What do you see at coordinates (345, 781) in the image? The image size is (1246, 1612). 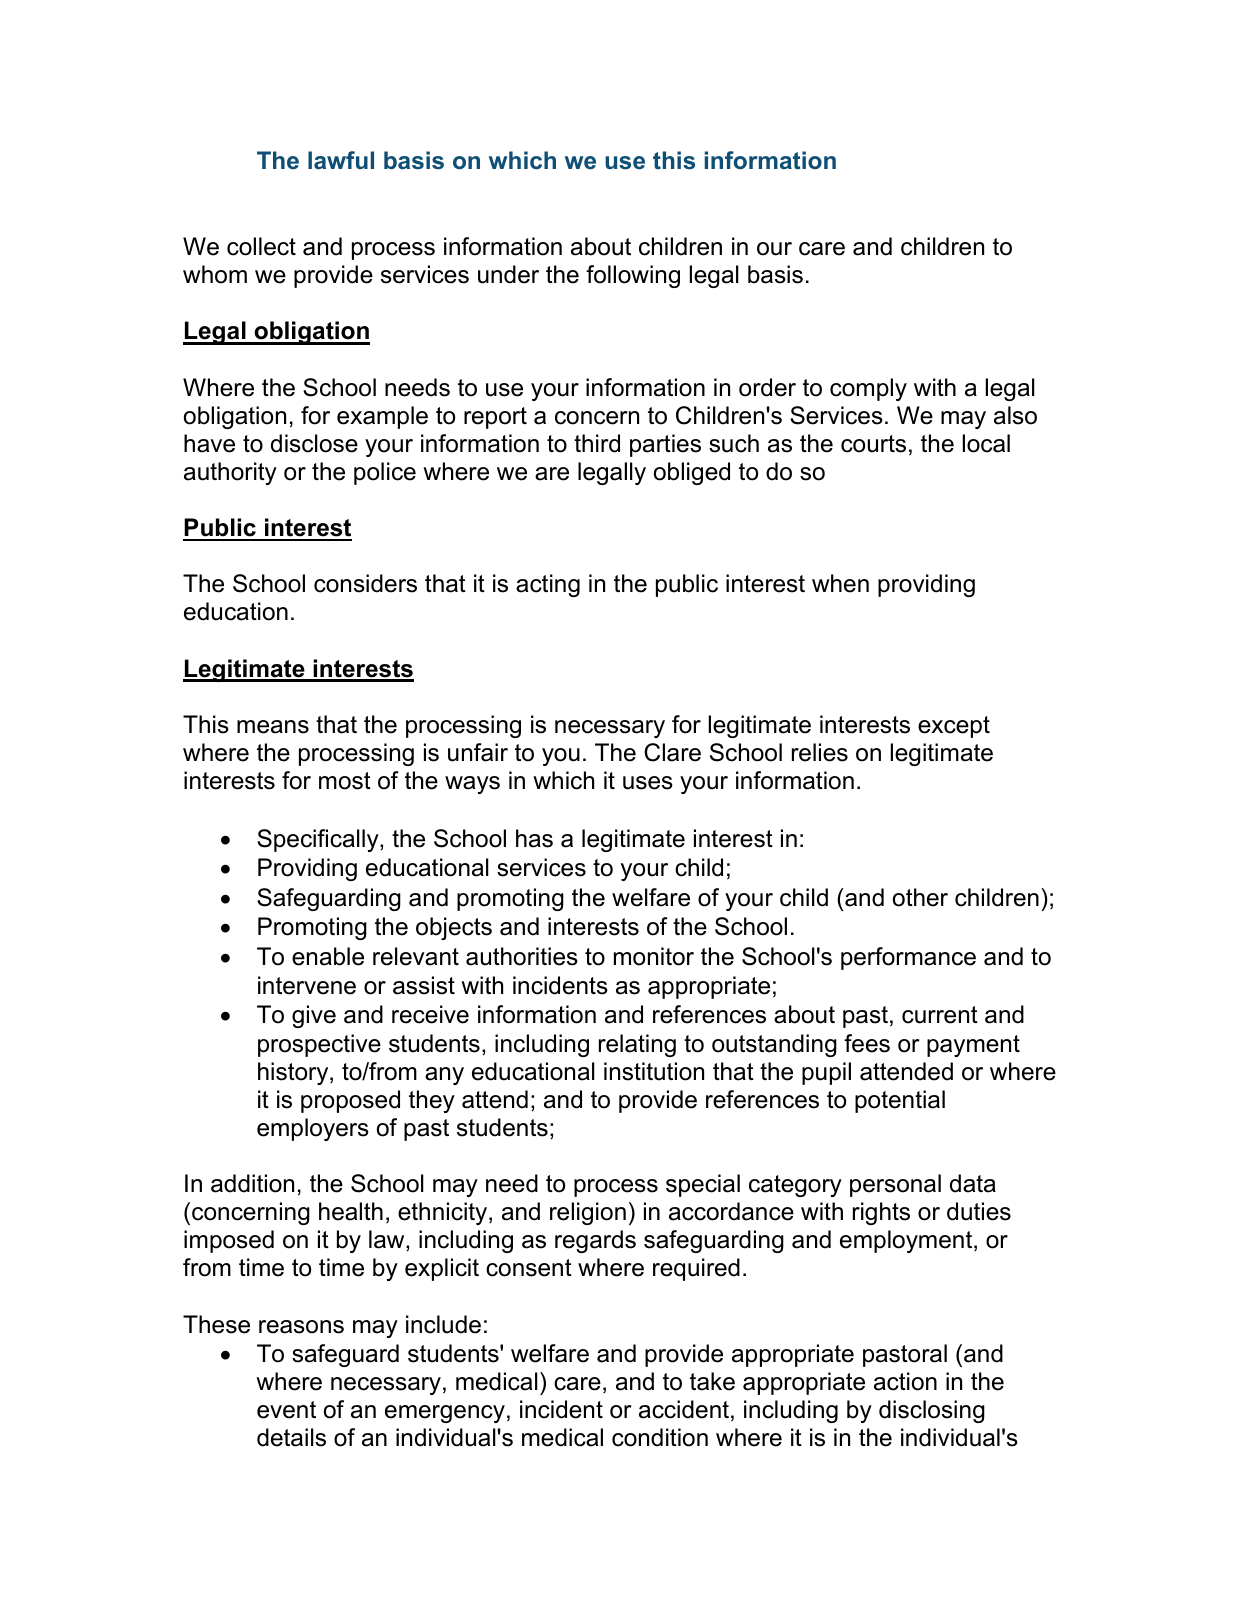 I see `most` at bounding box center [345, 781].
